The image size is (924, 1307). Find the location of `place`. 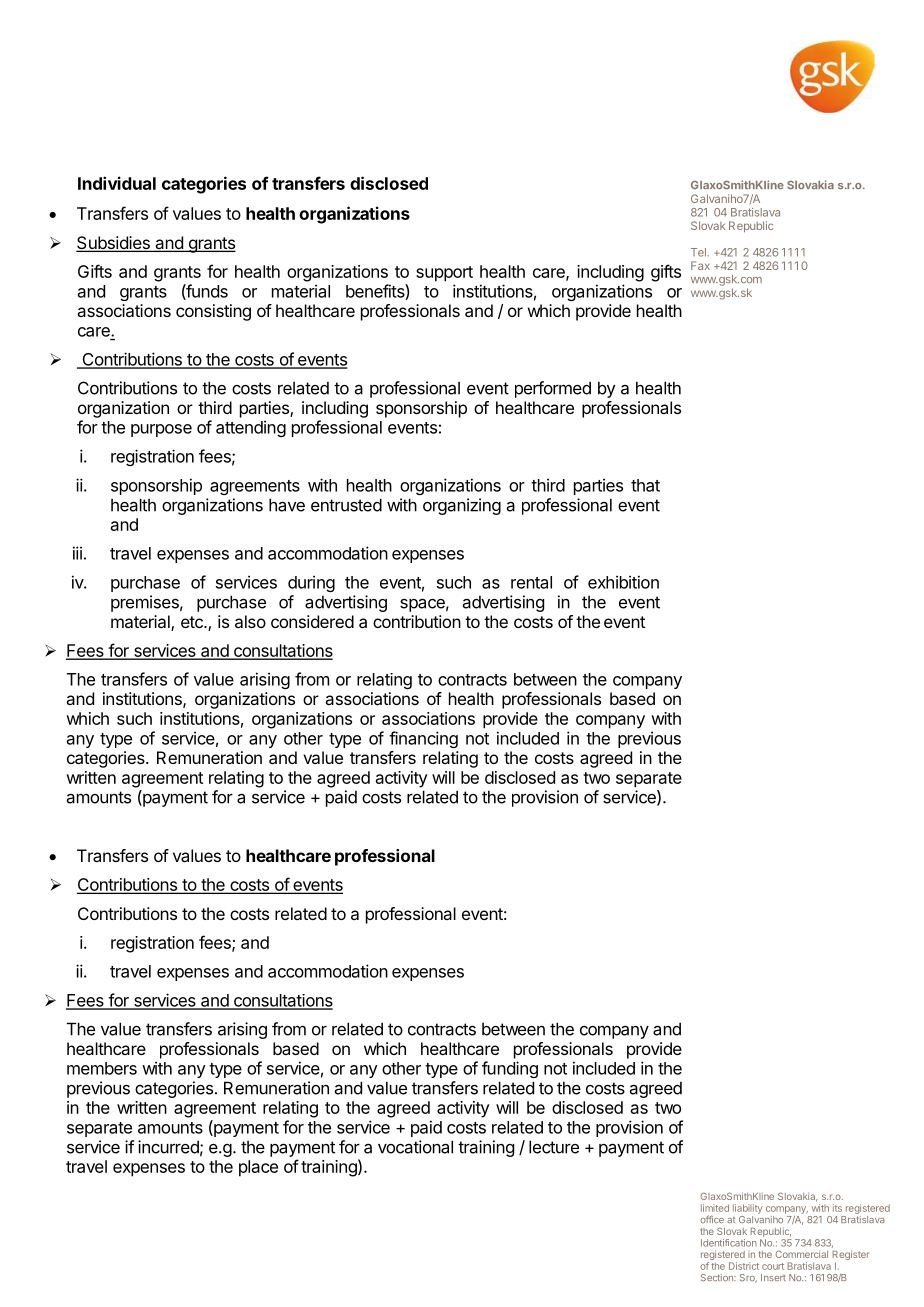

place is located at coordinates (258, 1168).
